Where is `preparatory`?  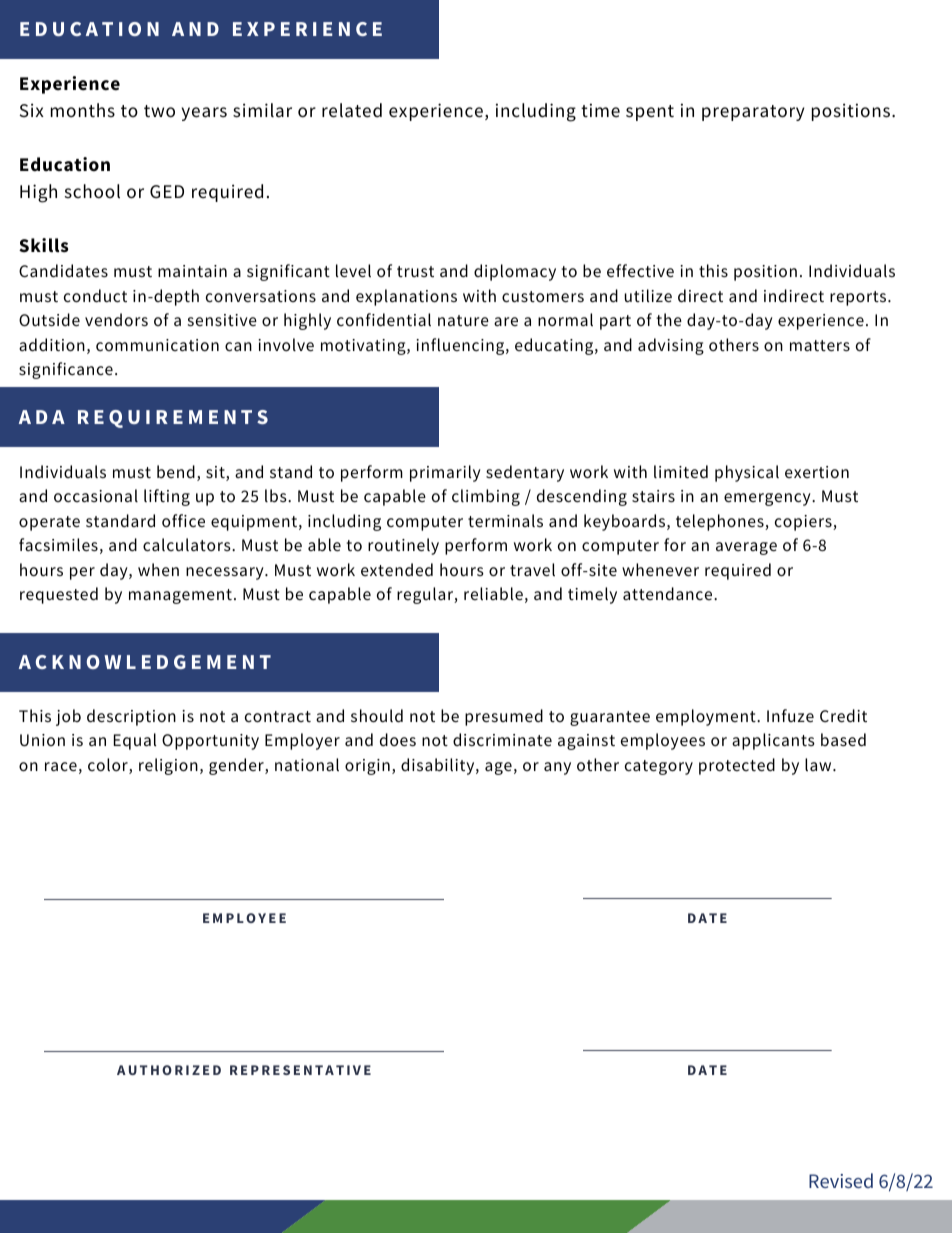 preparatory is located at coordinates (753, 113).
